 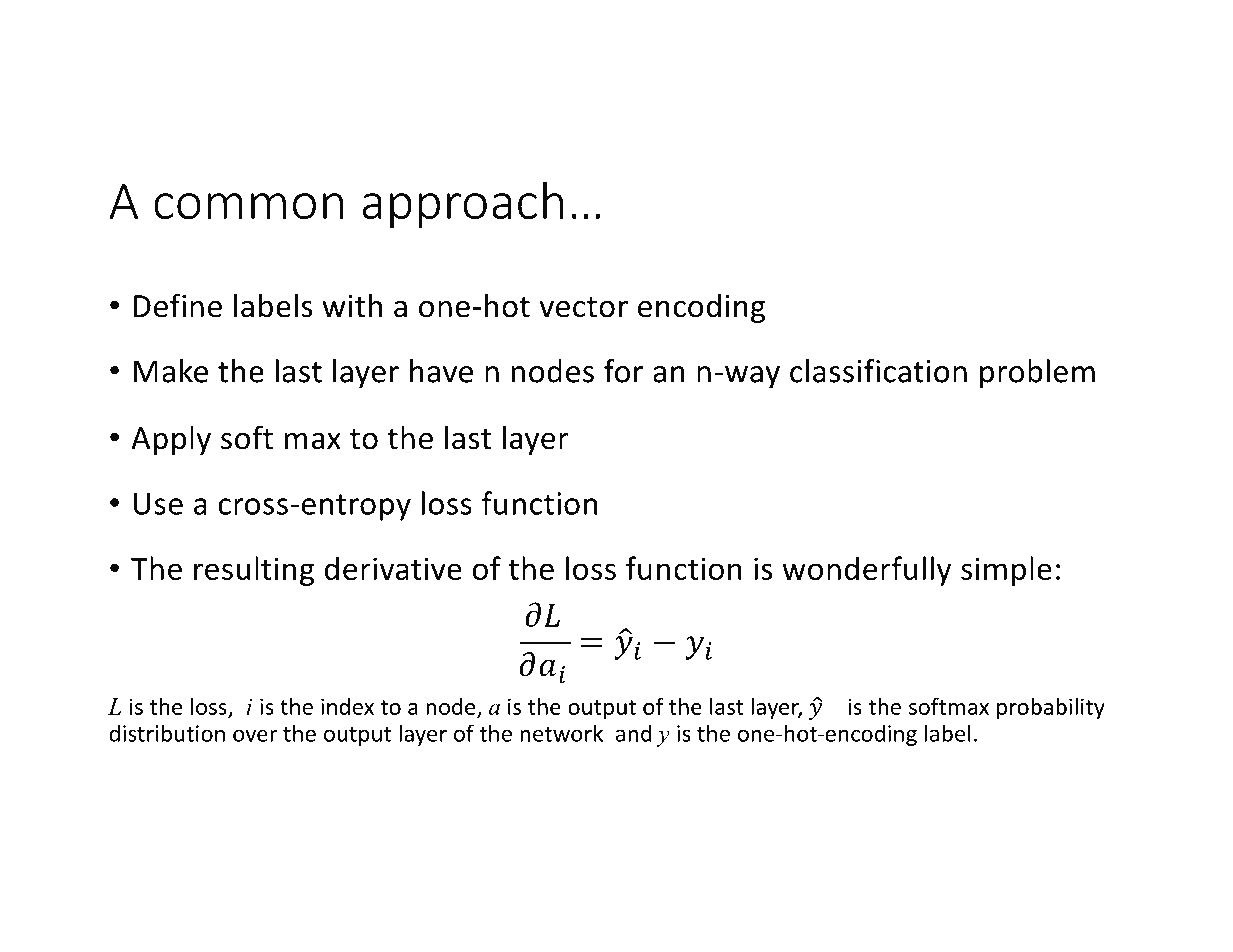 I want to click on and, so click(x=634, y=733).
